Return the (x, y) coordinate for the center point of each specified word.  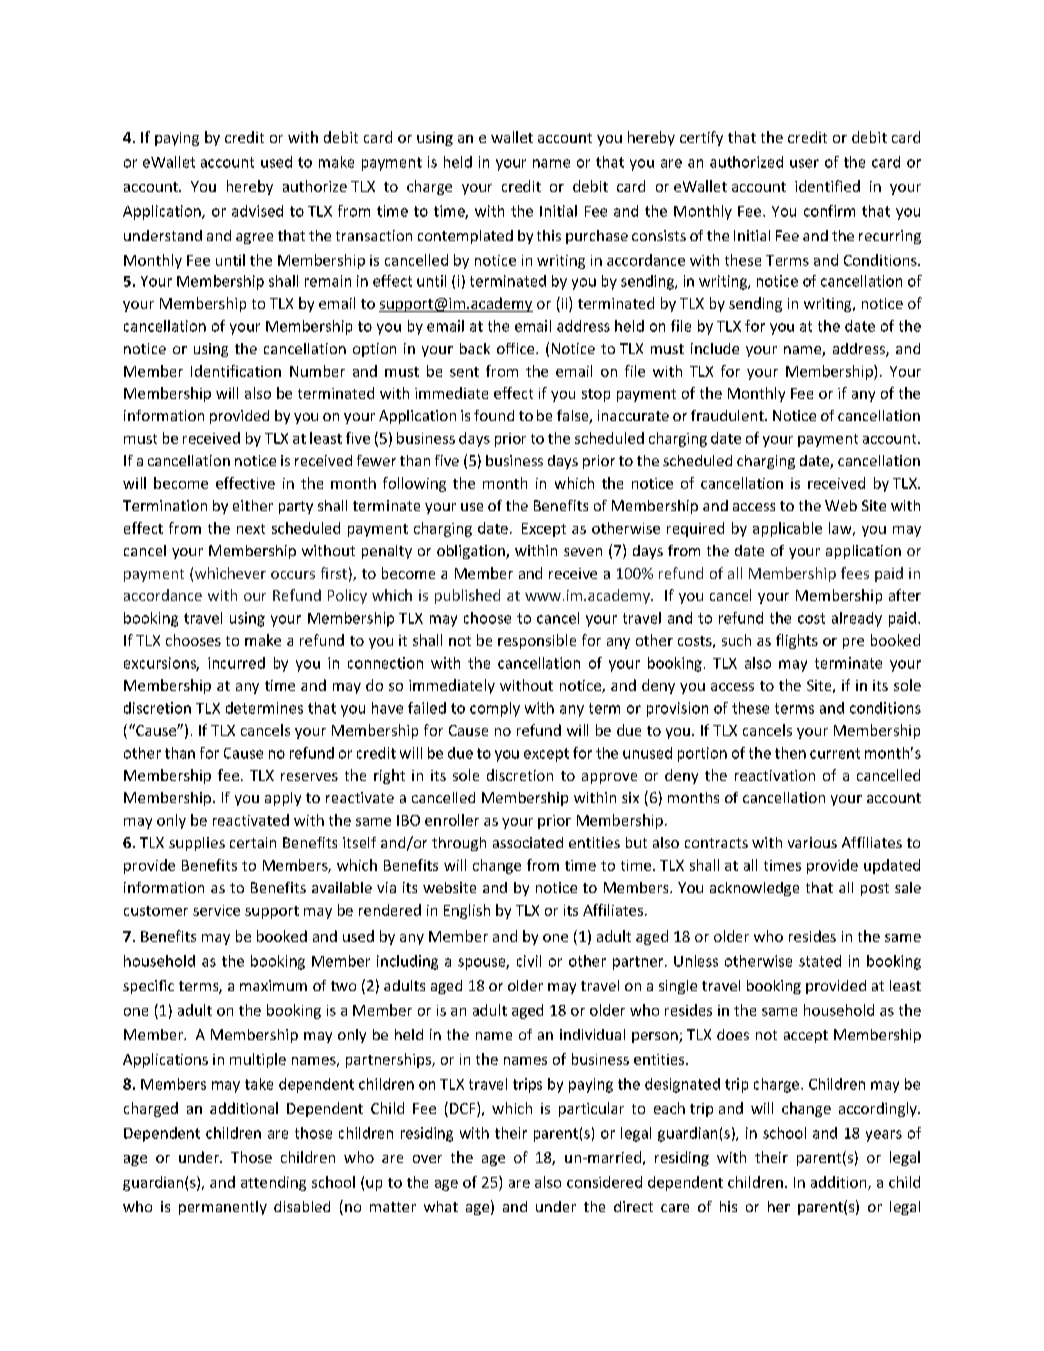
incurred (236, 663)
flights (797, 641)
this (549, 235)
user (804, 163)
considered (604, 1182)
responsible (537, 641)
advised (257, 211)
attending (273, 1183)
